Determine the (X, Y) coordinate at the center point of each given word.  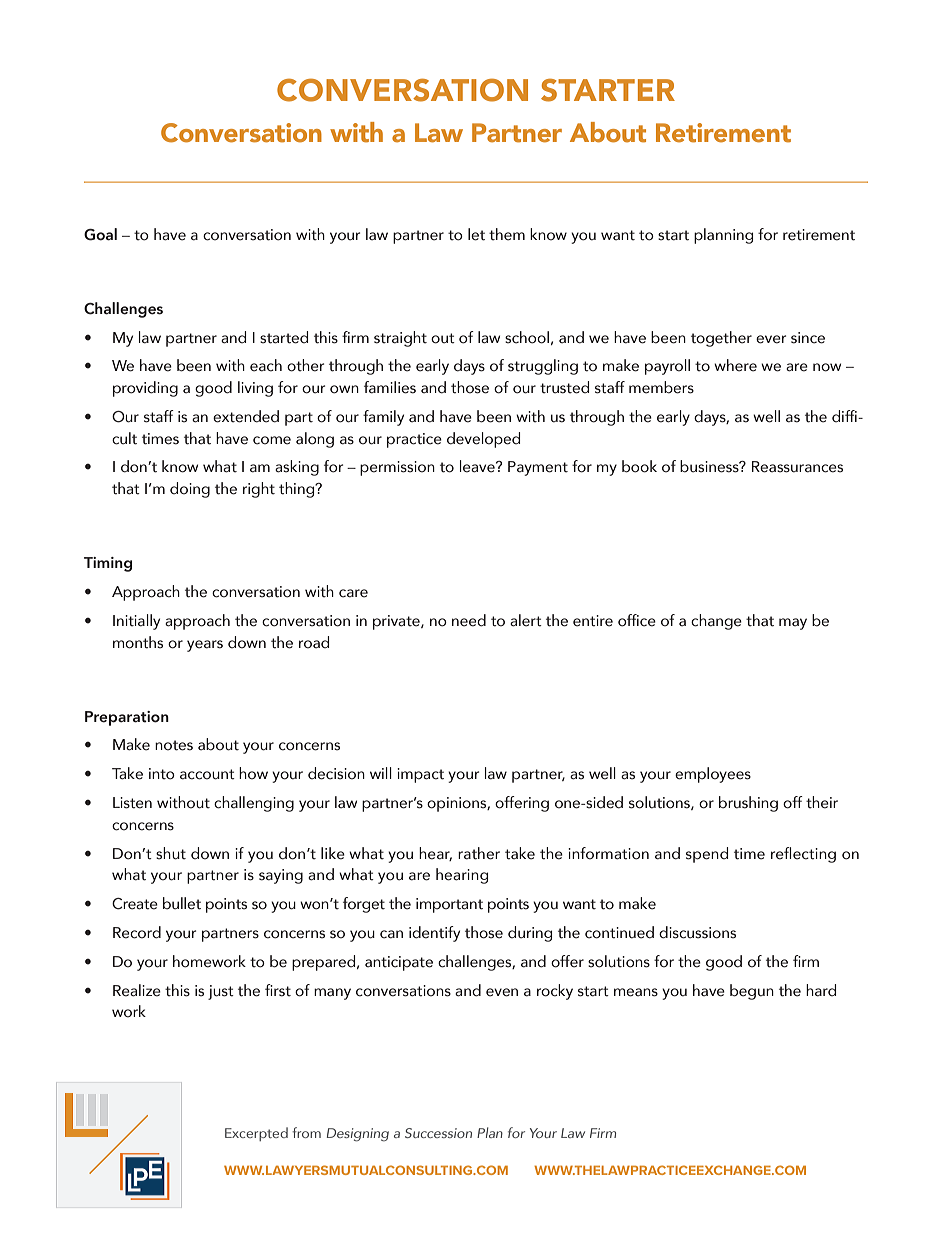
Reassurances (797, 467)
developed (483, 440)
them (507, 234)
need (469, 620)
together (721, 339)
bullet (182, 903)
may (793, 624)
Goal (100, 234)
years (205, 646)
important (449, 905)
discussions (697, 932)
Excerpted (256, 1134)
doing (190, 490)
